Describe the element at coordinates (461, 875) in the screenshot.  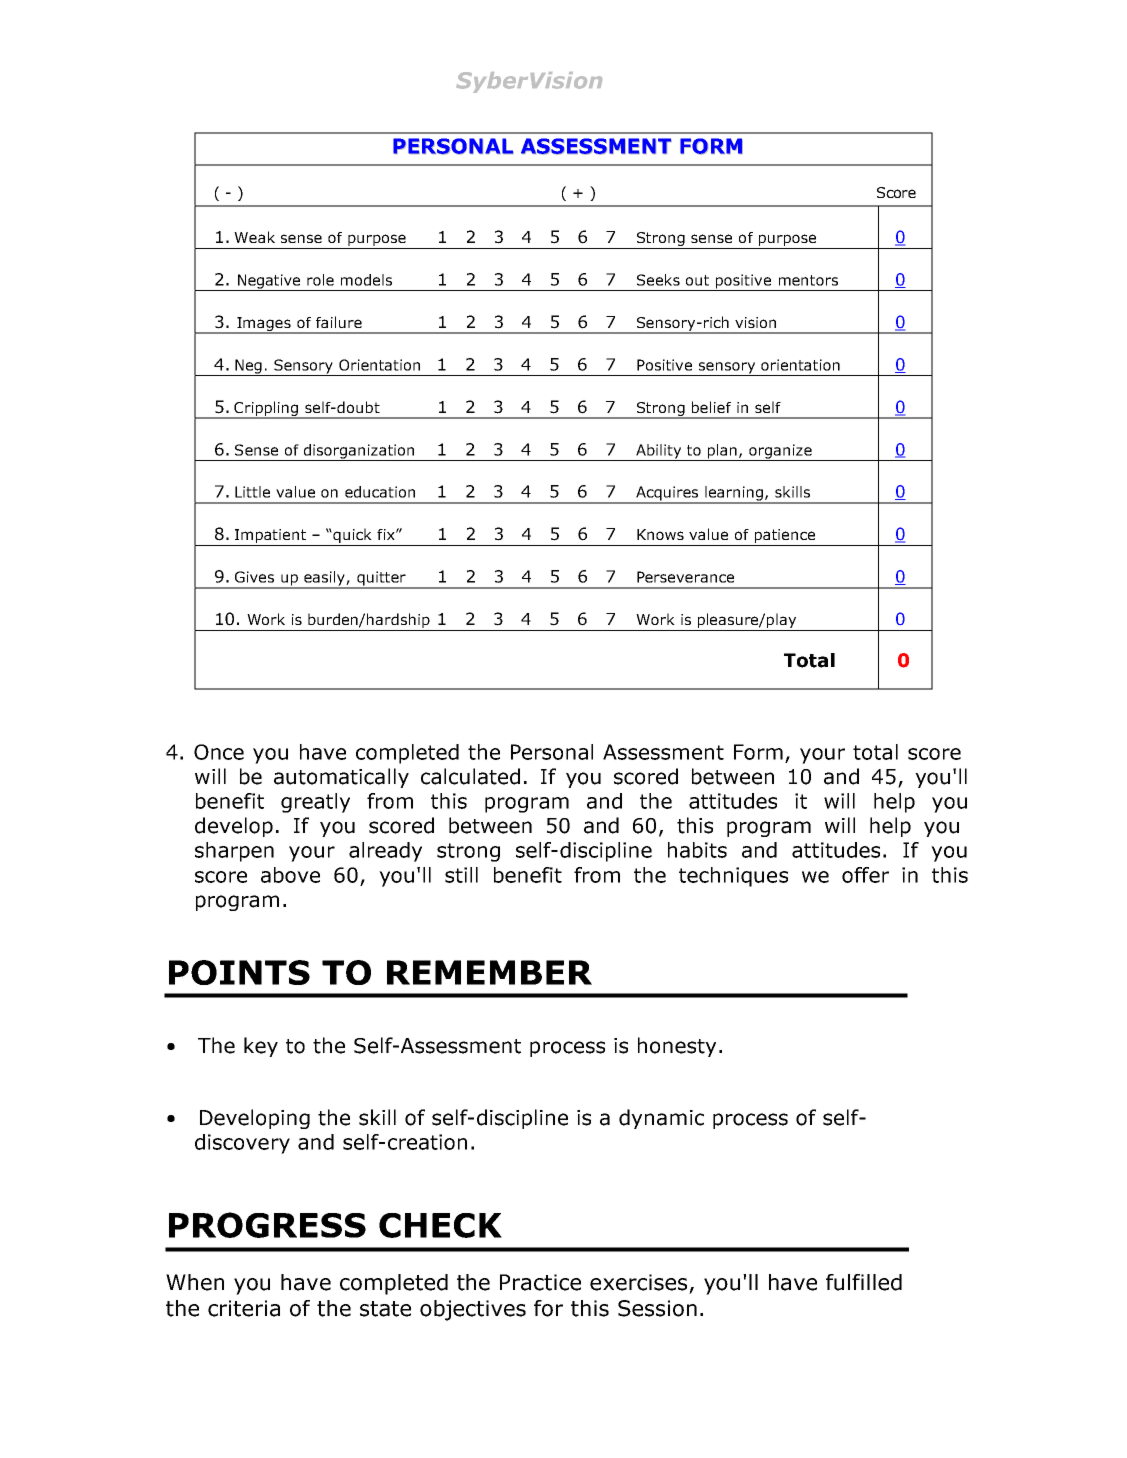
I see `still` at that location.
